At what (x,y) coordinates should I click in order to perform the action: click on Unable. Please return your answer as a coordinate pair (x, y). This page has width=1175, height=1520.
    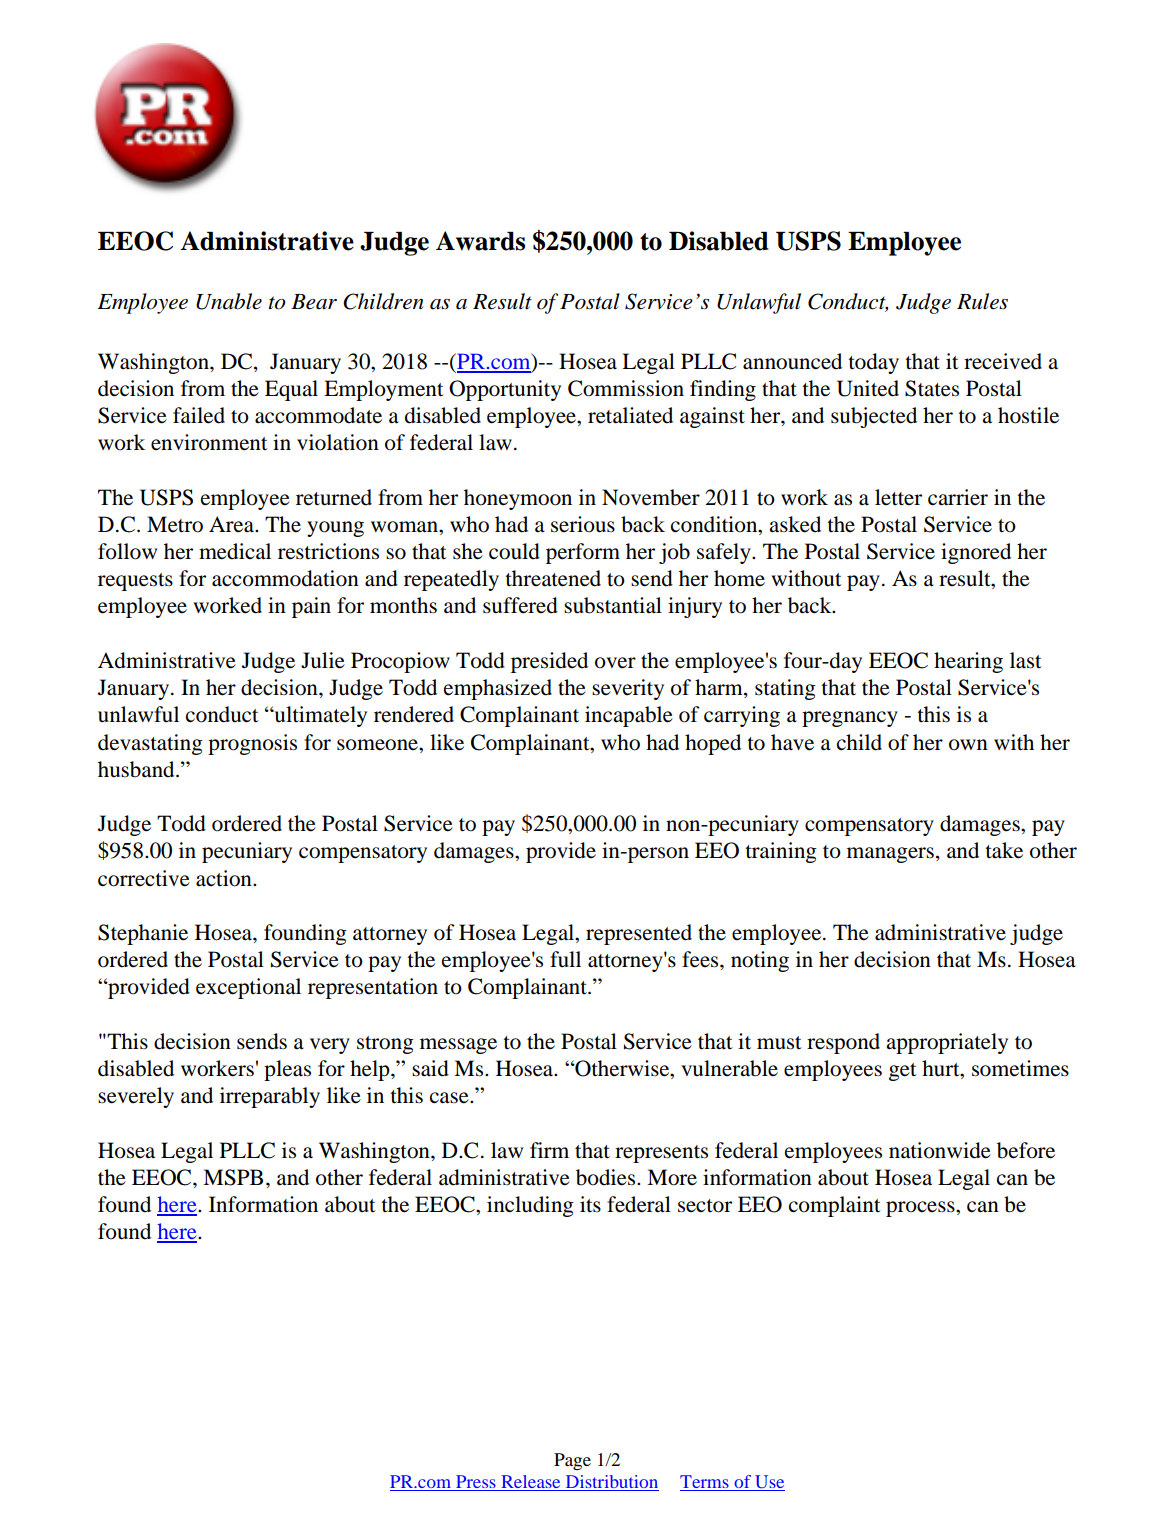
    Looking at the image, I should click on (229, 301).
